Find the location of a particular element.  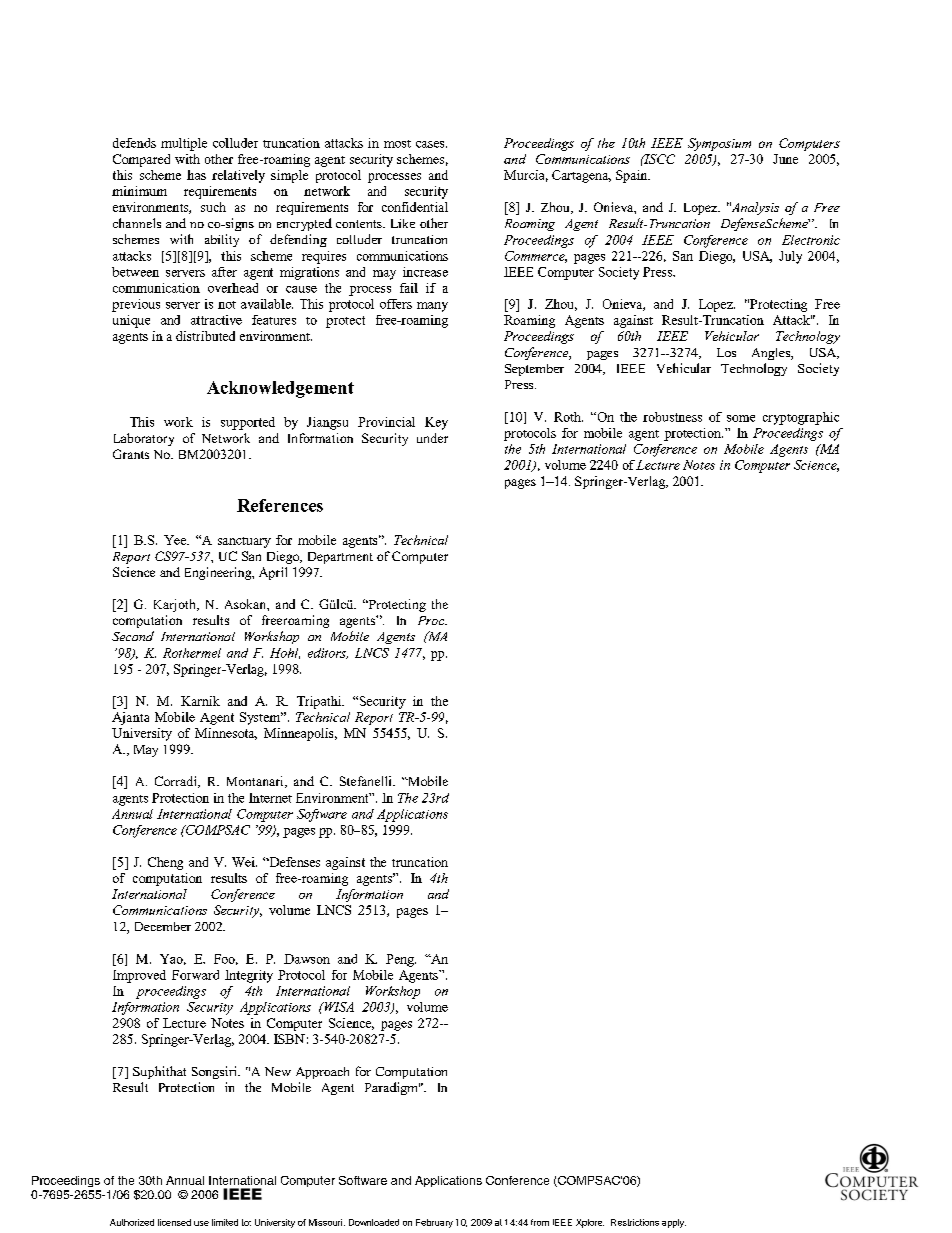

Minnesota is located at coordinates (226, 734).
